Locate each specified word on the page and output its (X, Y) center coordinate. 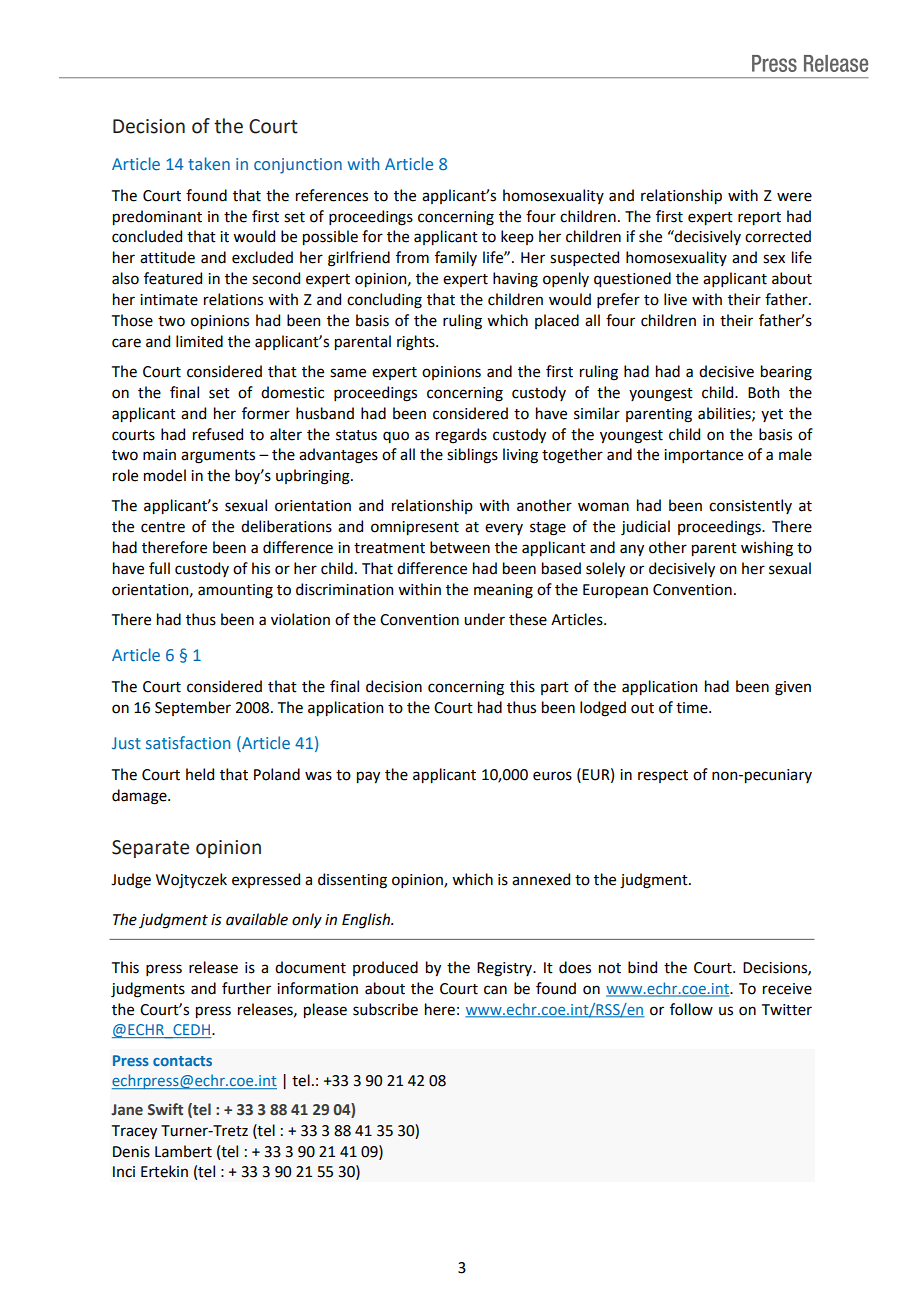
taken (209, 163)
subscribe (385, 1009)
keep (517, 237)
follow (691, 1009)
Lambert (183, 1151)
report (759, 218)
